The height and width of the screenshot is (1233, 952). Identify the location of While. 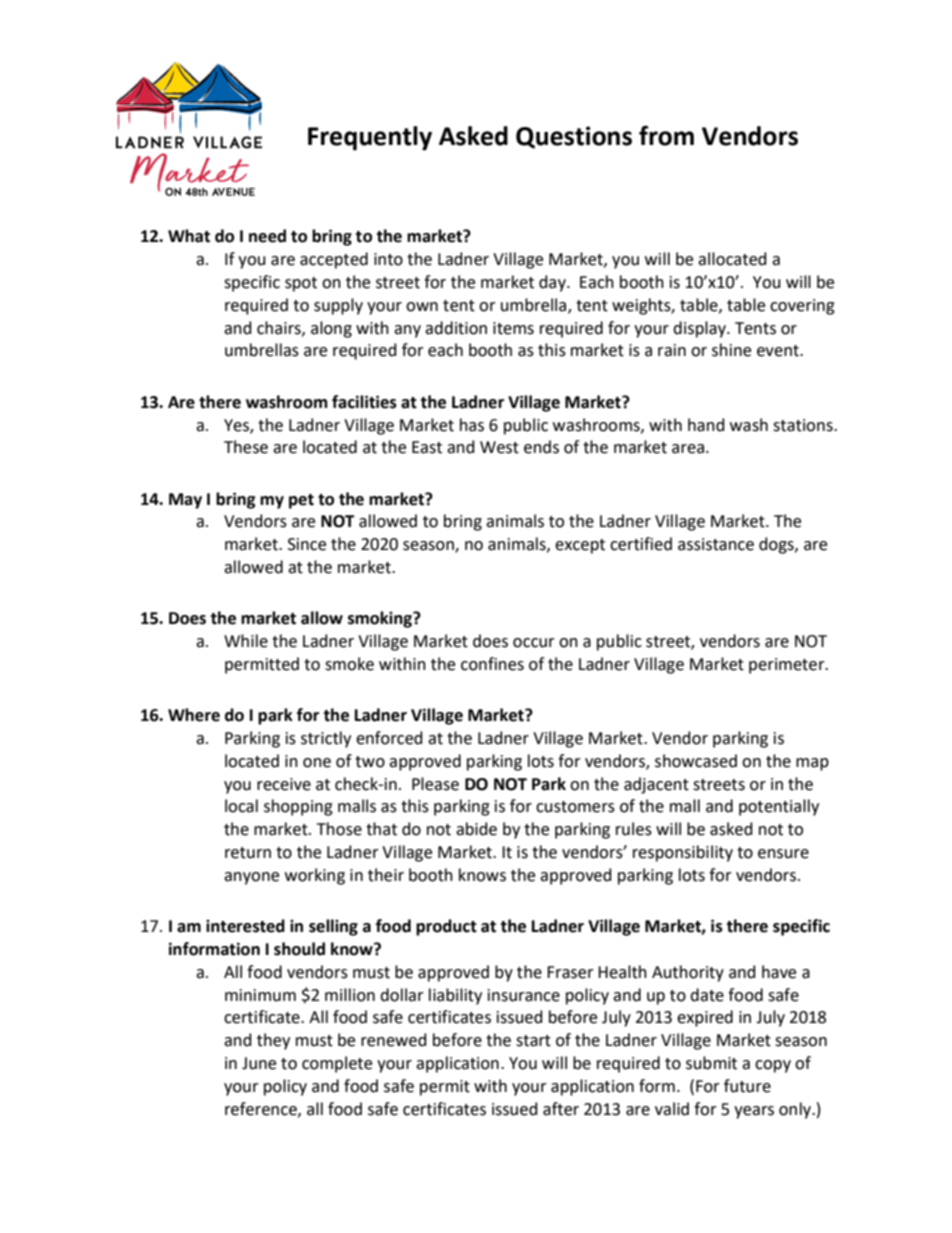
(246, 641).
